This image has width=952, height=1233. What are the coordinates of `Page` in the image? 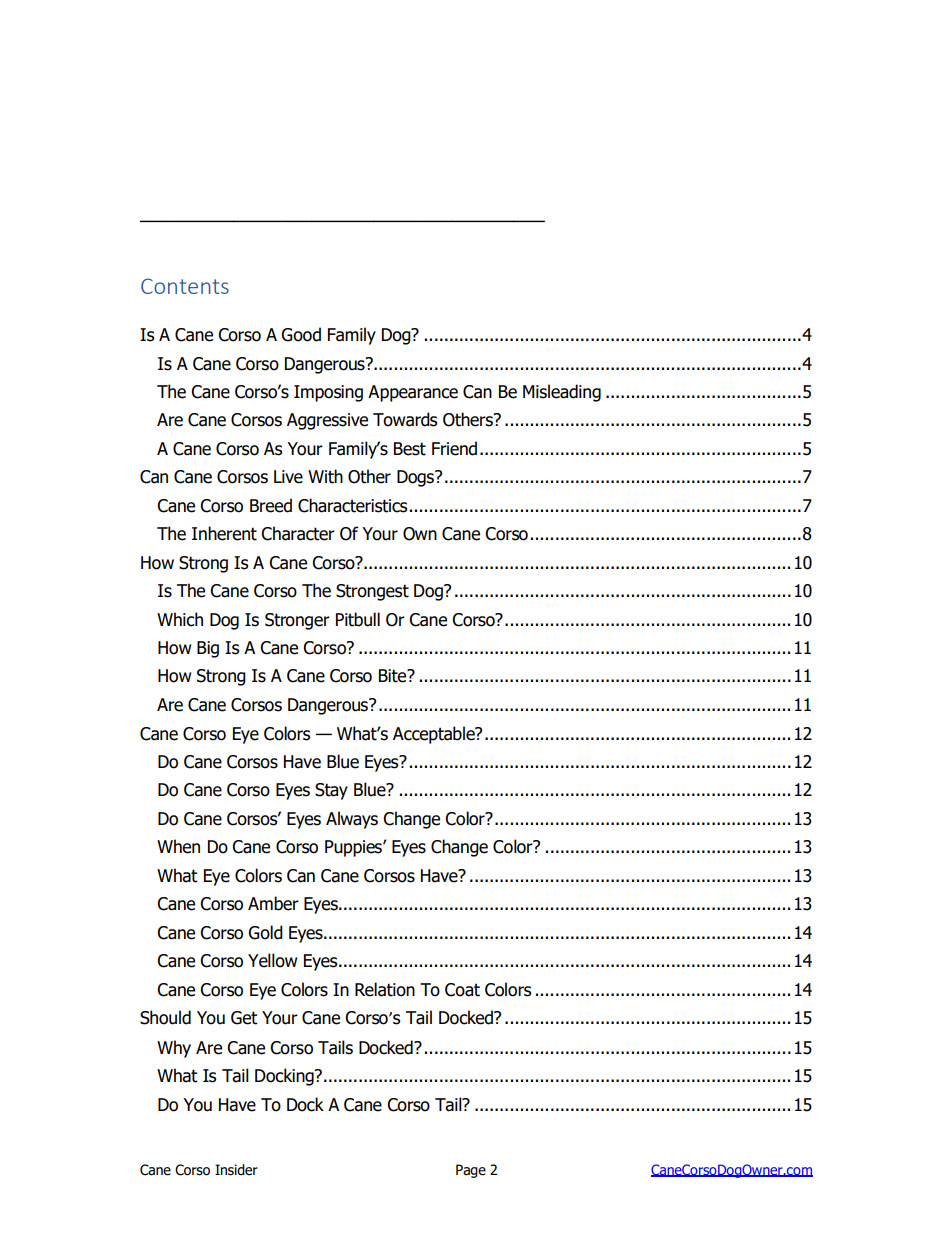 It's located at (471, 1171).
